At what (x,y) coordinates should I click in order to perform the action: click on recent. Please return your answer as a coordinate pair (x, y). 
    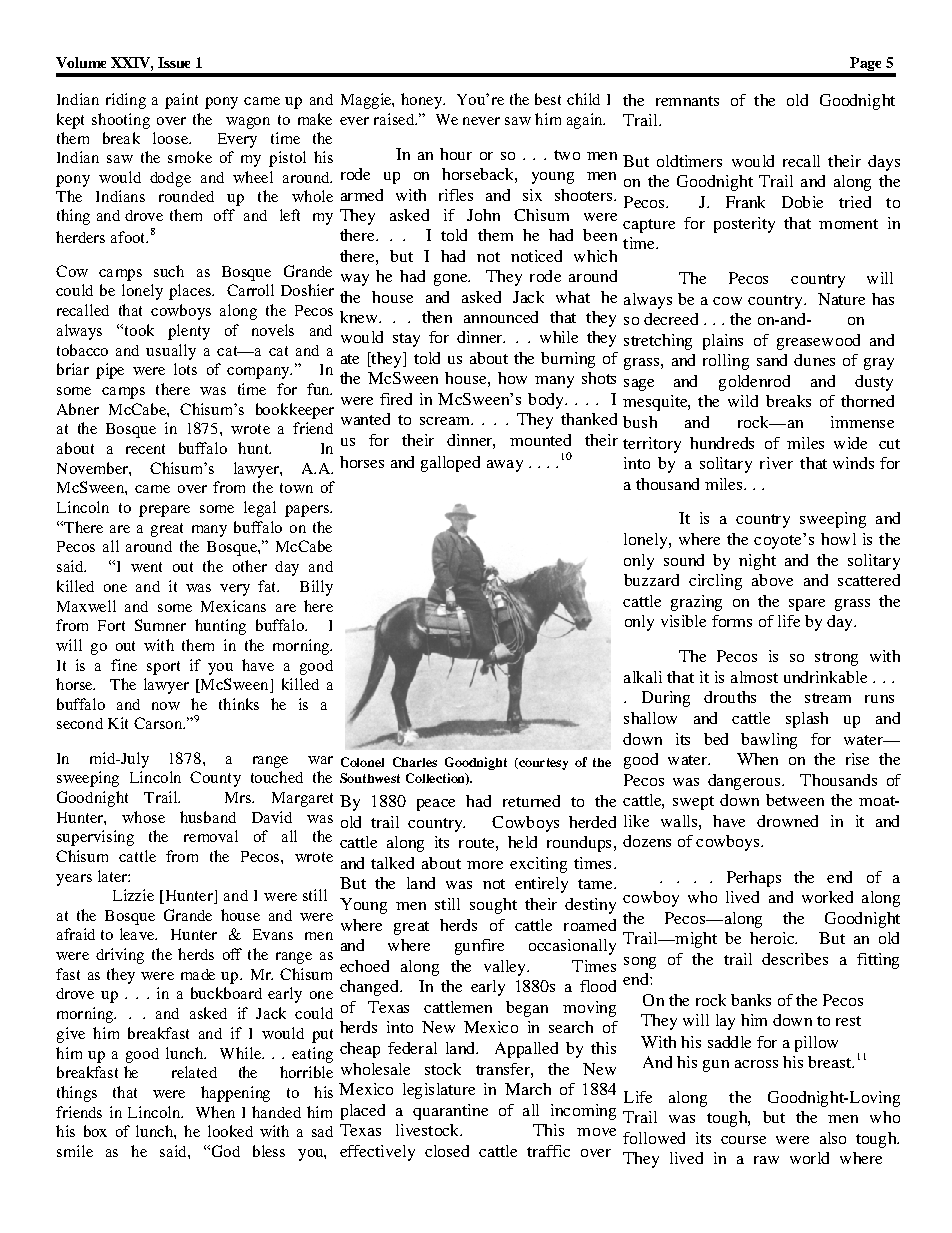
    Looking at the image, I should click on (145, 449).
